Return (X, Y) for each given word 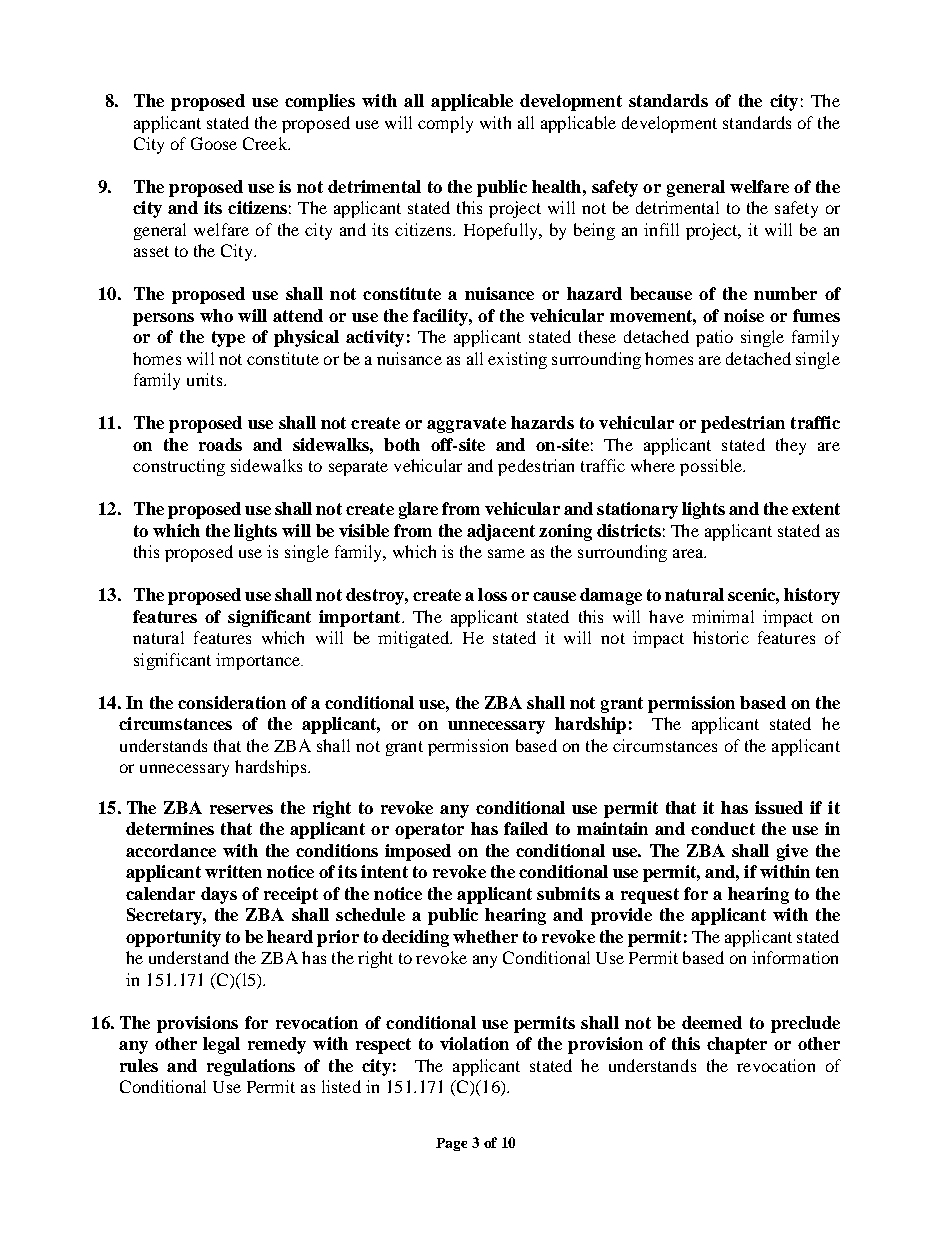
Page (451, 1144)
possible (712, 467)
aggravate (466, 425)
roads (220, 444)
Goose (214, 143)
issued (779, 807)
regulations (251, 1067)
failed (526, 828)
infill (661, 229)
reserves (241, 809)
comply (445, 124)
